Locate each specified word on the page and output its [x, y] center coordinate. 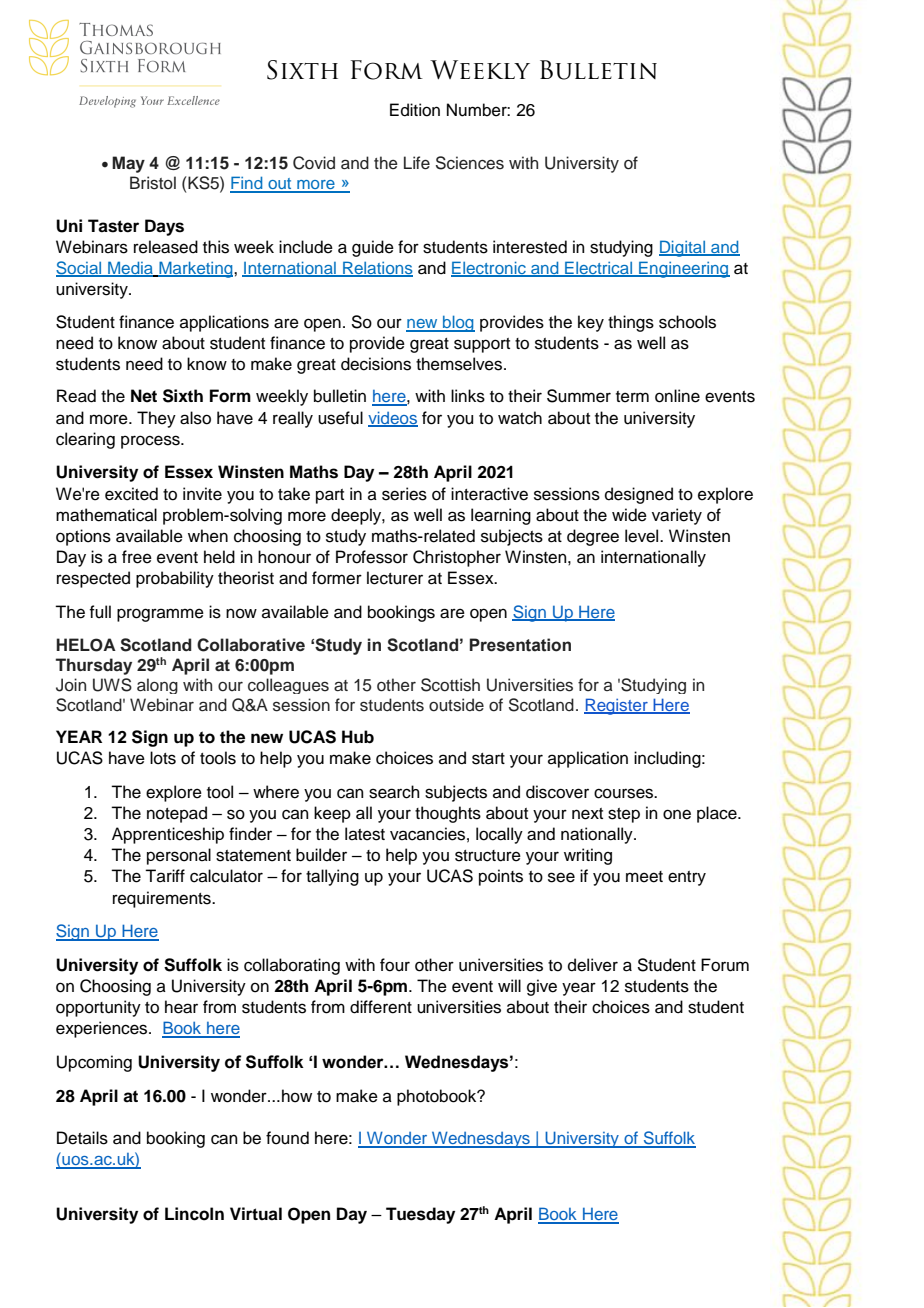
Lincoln [194, 1214]
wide [629, 515]
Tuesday [420, 1215]
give [542, 987]
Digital [683, 248]
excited [131, 494]
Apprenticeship [168, 835]
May [128, 164]
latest [365, 834]
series [404, 494]
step [624, 815]
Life [417, 163]
